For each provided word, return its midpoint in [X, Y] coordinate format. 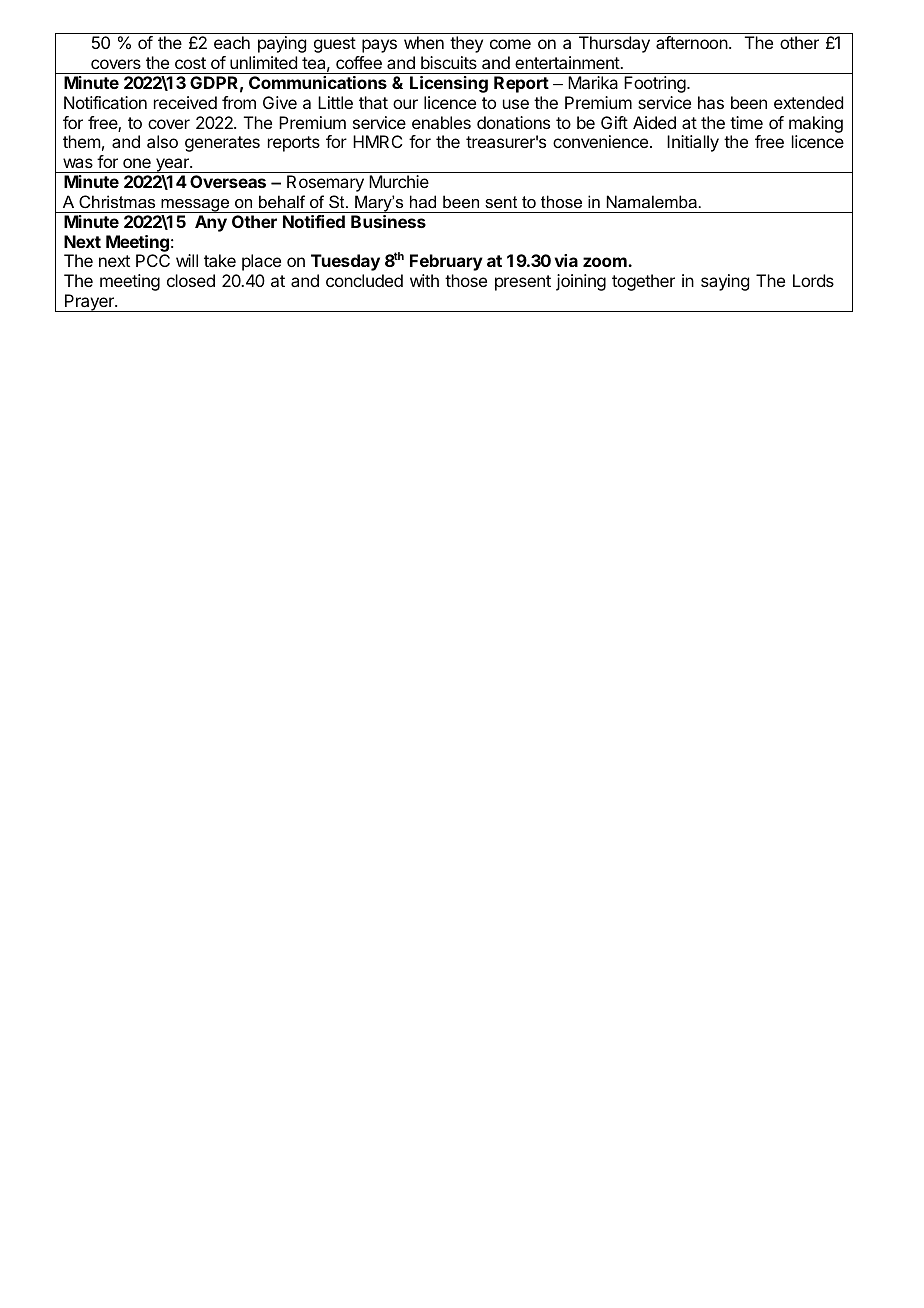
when [424, 42]
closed [191, 280]
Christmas [117, 201]
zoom [606, 262]
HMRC [377, 141]
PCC [153, 260]
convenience [602, 141]
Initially [693, 143]
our [405, 104]
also [162, 141]
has [711, 102]
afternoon [692, 42]
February [446, 262]
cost [190, 63]
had [423, 201]
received [185, 102]
